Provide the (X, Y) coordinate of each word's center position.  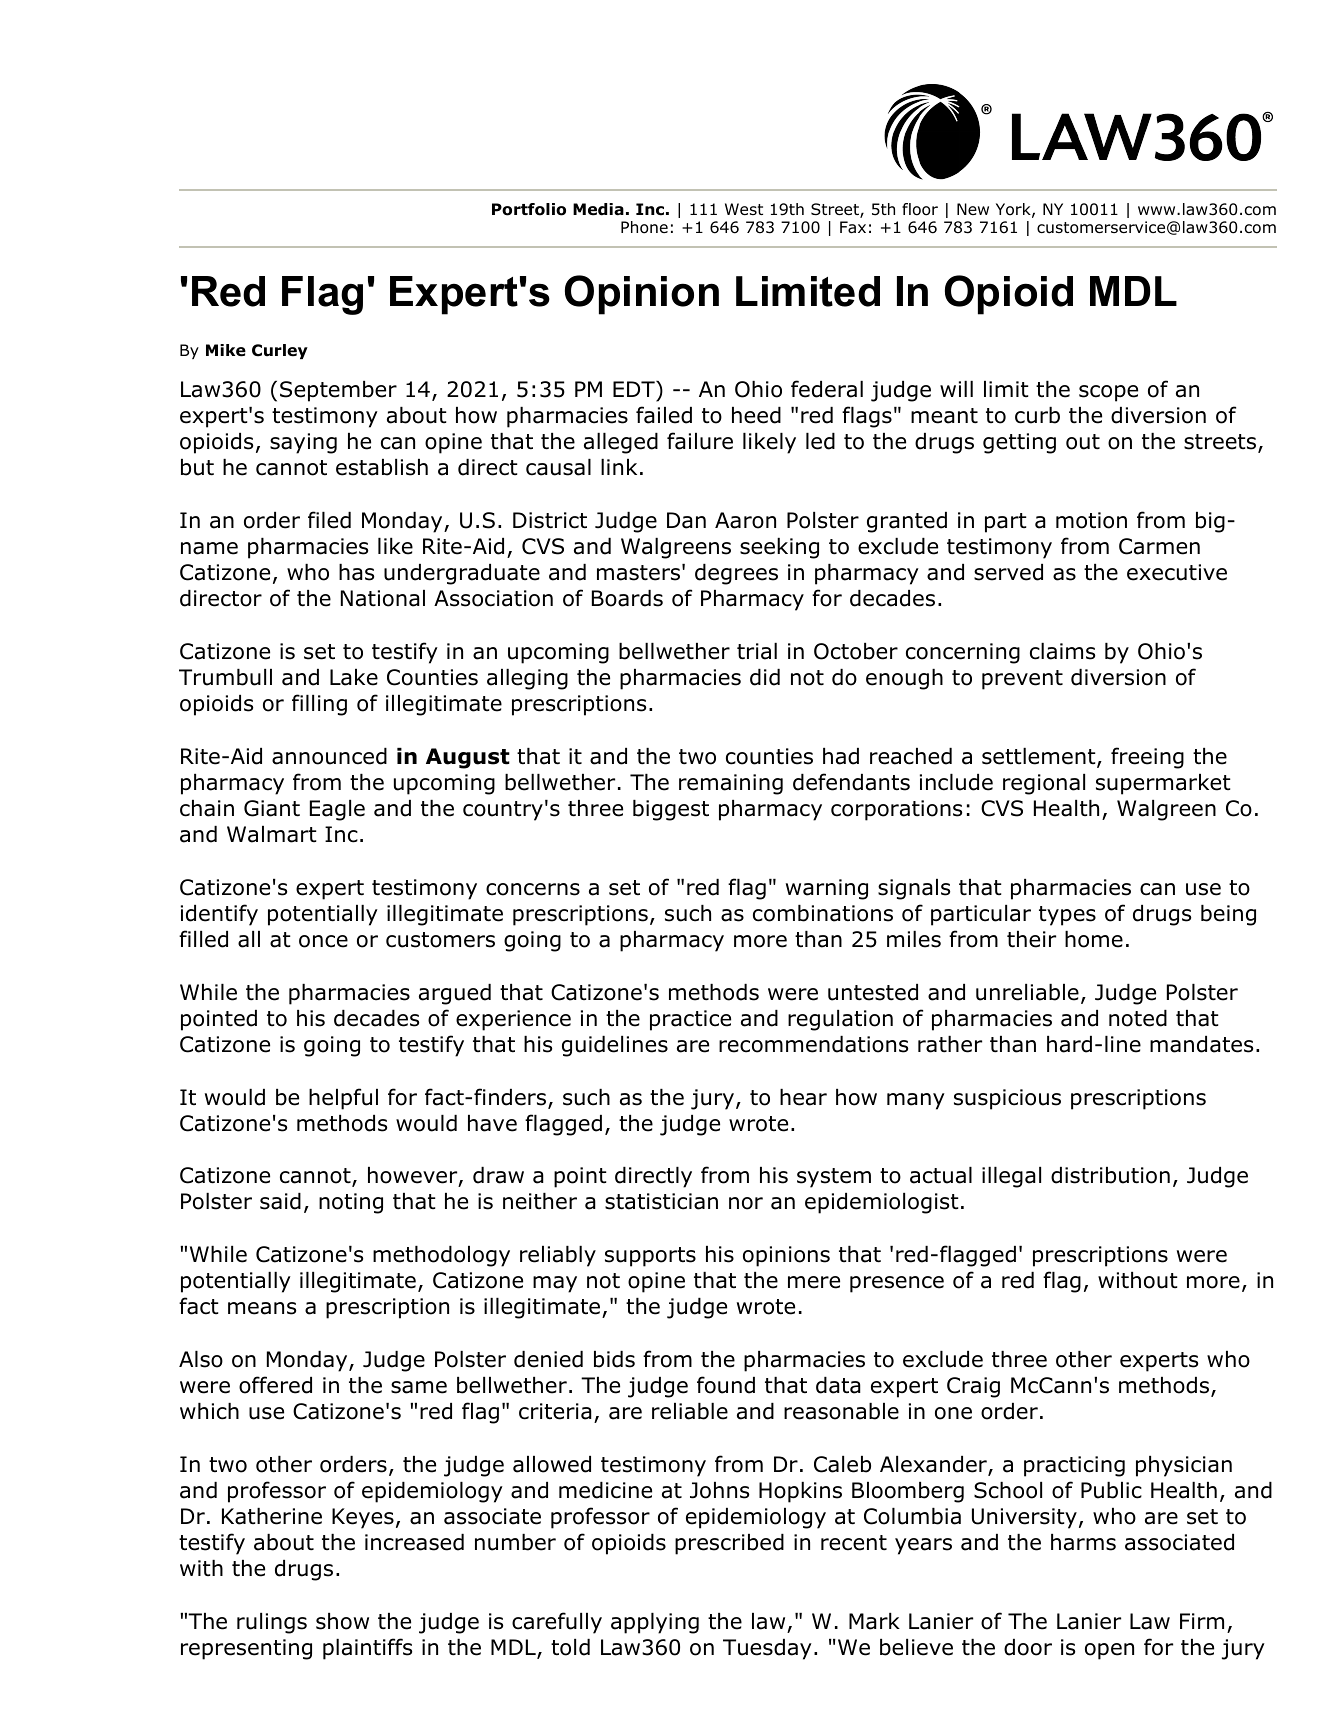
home (1094, 939)
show (342, 1621)
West (744, 209)
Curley (280, 351)
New (973, 209)
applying (655, 1623)
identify (219, 915)
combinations (823, 913)
